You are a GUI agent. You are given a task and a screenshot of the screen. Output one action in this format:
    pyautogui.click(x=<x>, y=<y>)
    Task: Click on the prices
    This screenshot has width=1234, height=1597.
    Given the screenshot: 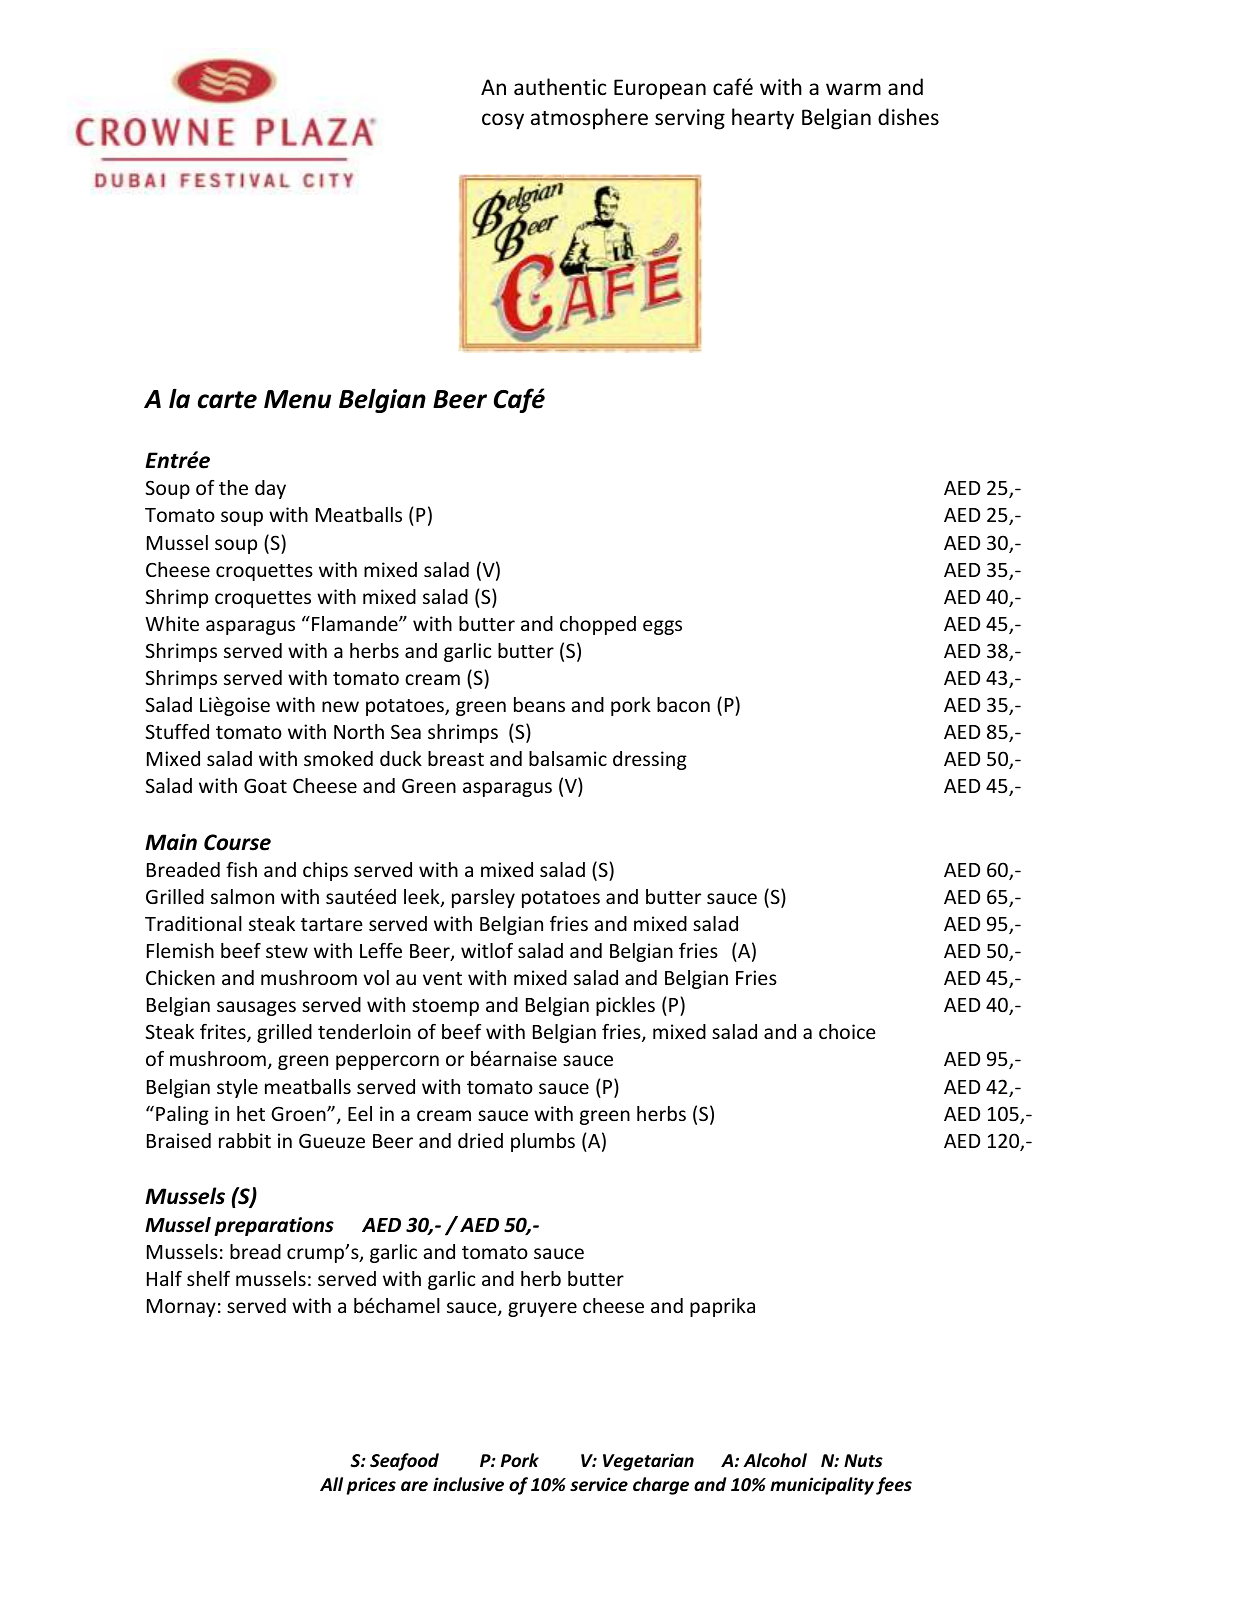 What is the action you would take?
    pyautogui.click(x=371, y=1486)
